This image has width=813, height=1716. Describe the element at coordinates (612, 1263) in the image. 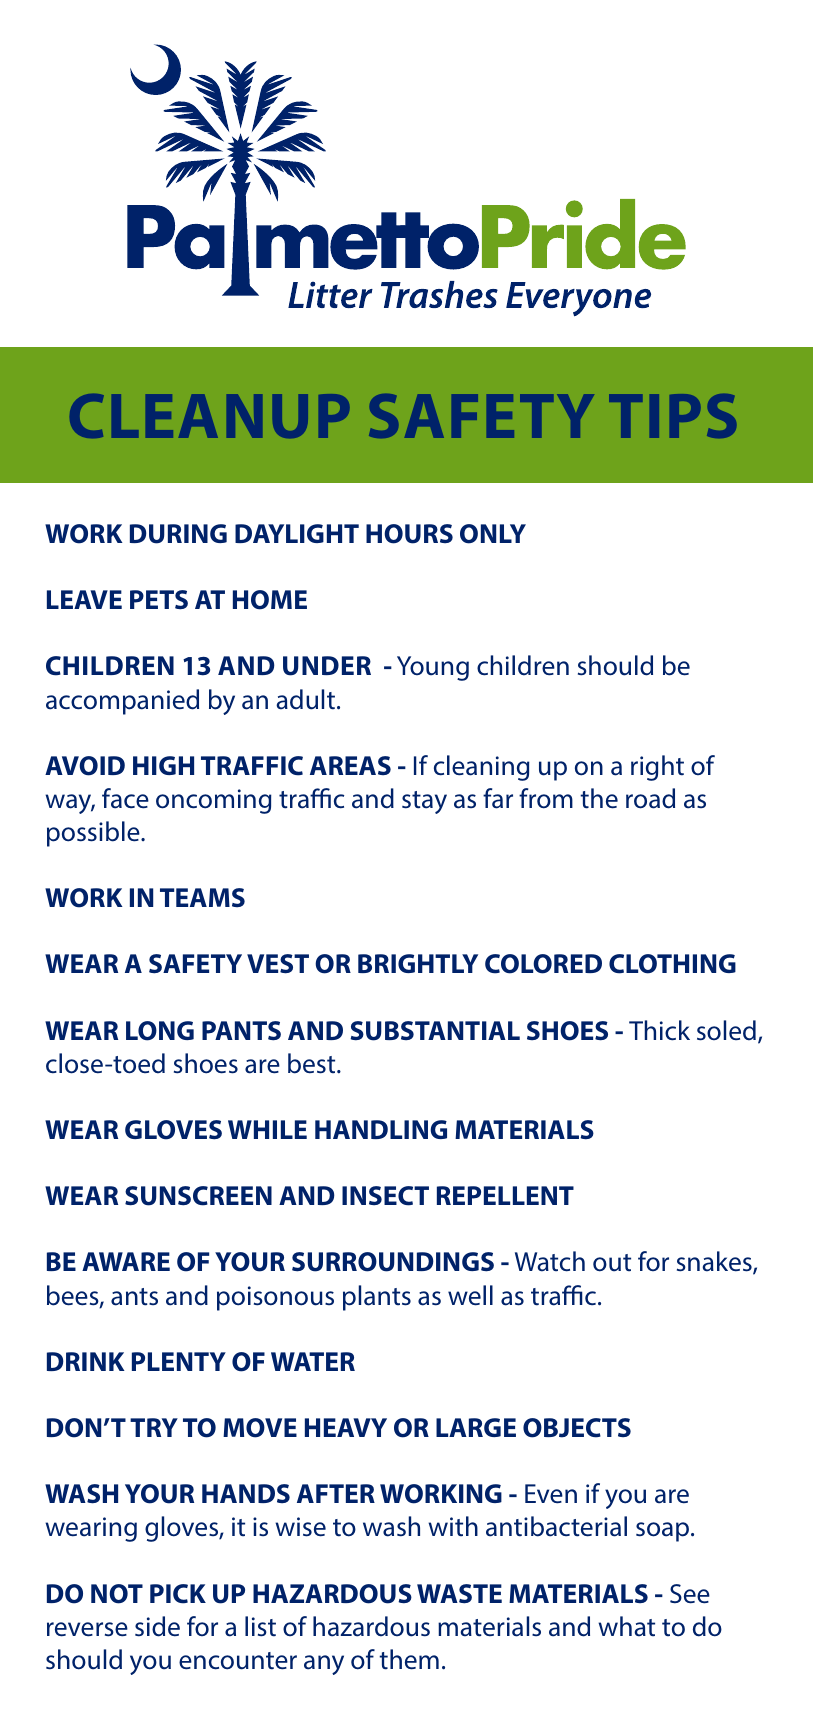

I see `out` at that location.
